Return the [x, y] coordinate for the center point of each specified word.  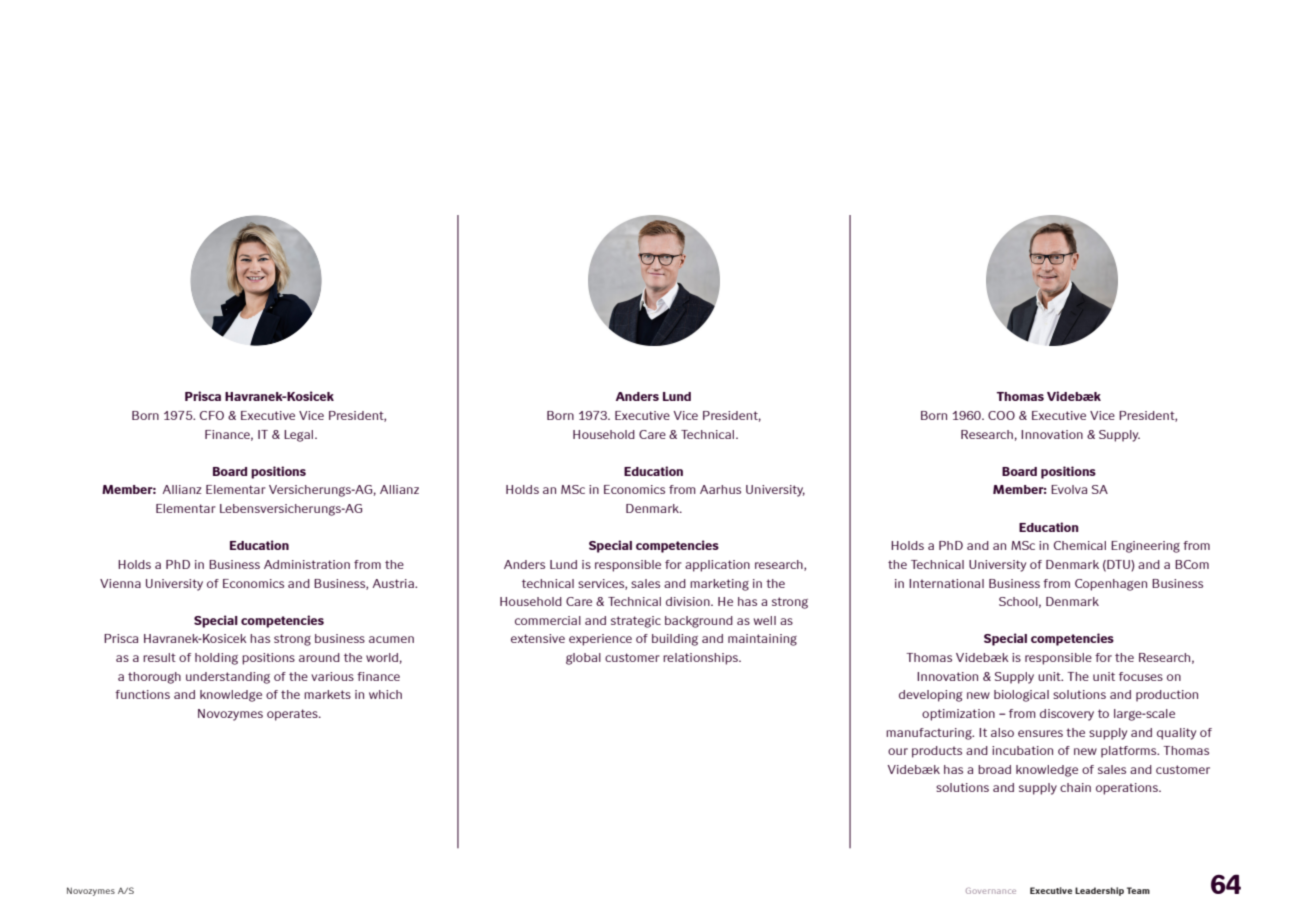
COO [1001, 415]
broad [994, 769]
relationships [701, 659]
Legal [300, 436]
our [898, 751]
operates [293, 715]
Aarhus [720, 489]
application [717, 566]
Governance [991, 891]
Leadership [1099, 891]
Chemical [1080, 545]
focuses [1141, 676]
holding [216, 659]
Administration [307, 564]
